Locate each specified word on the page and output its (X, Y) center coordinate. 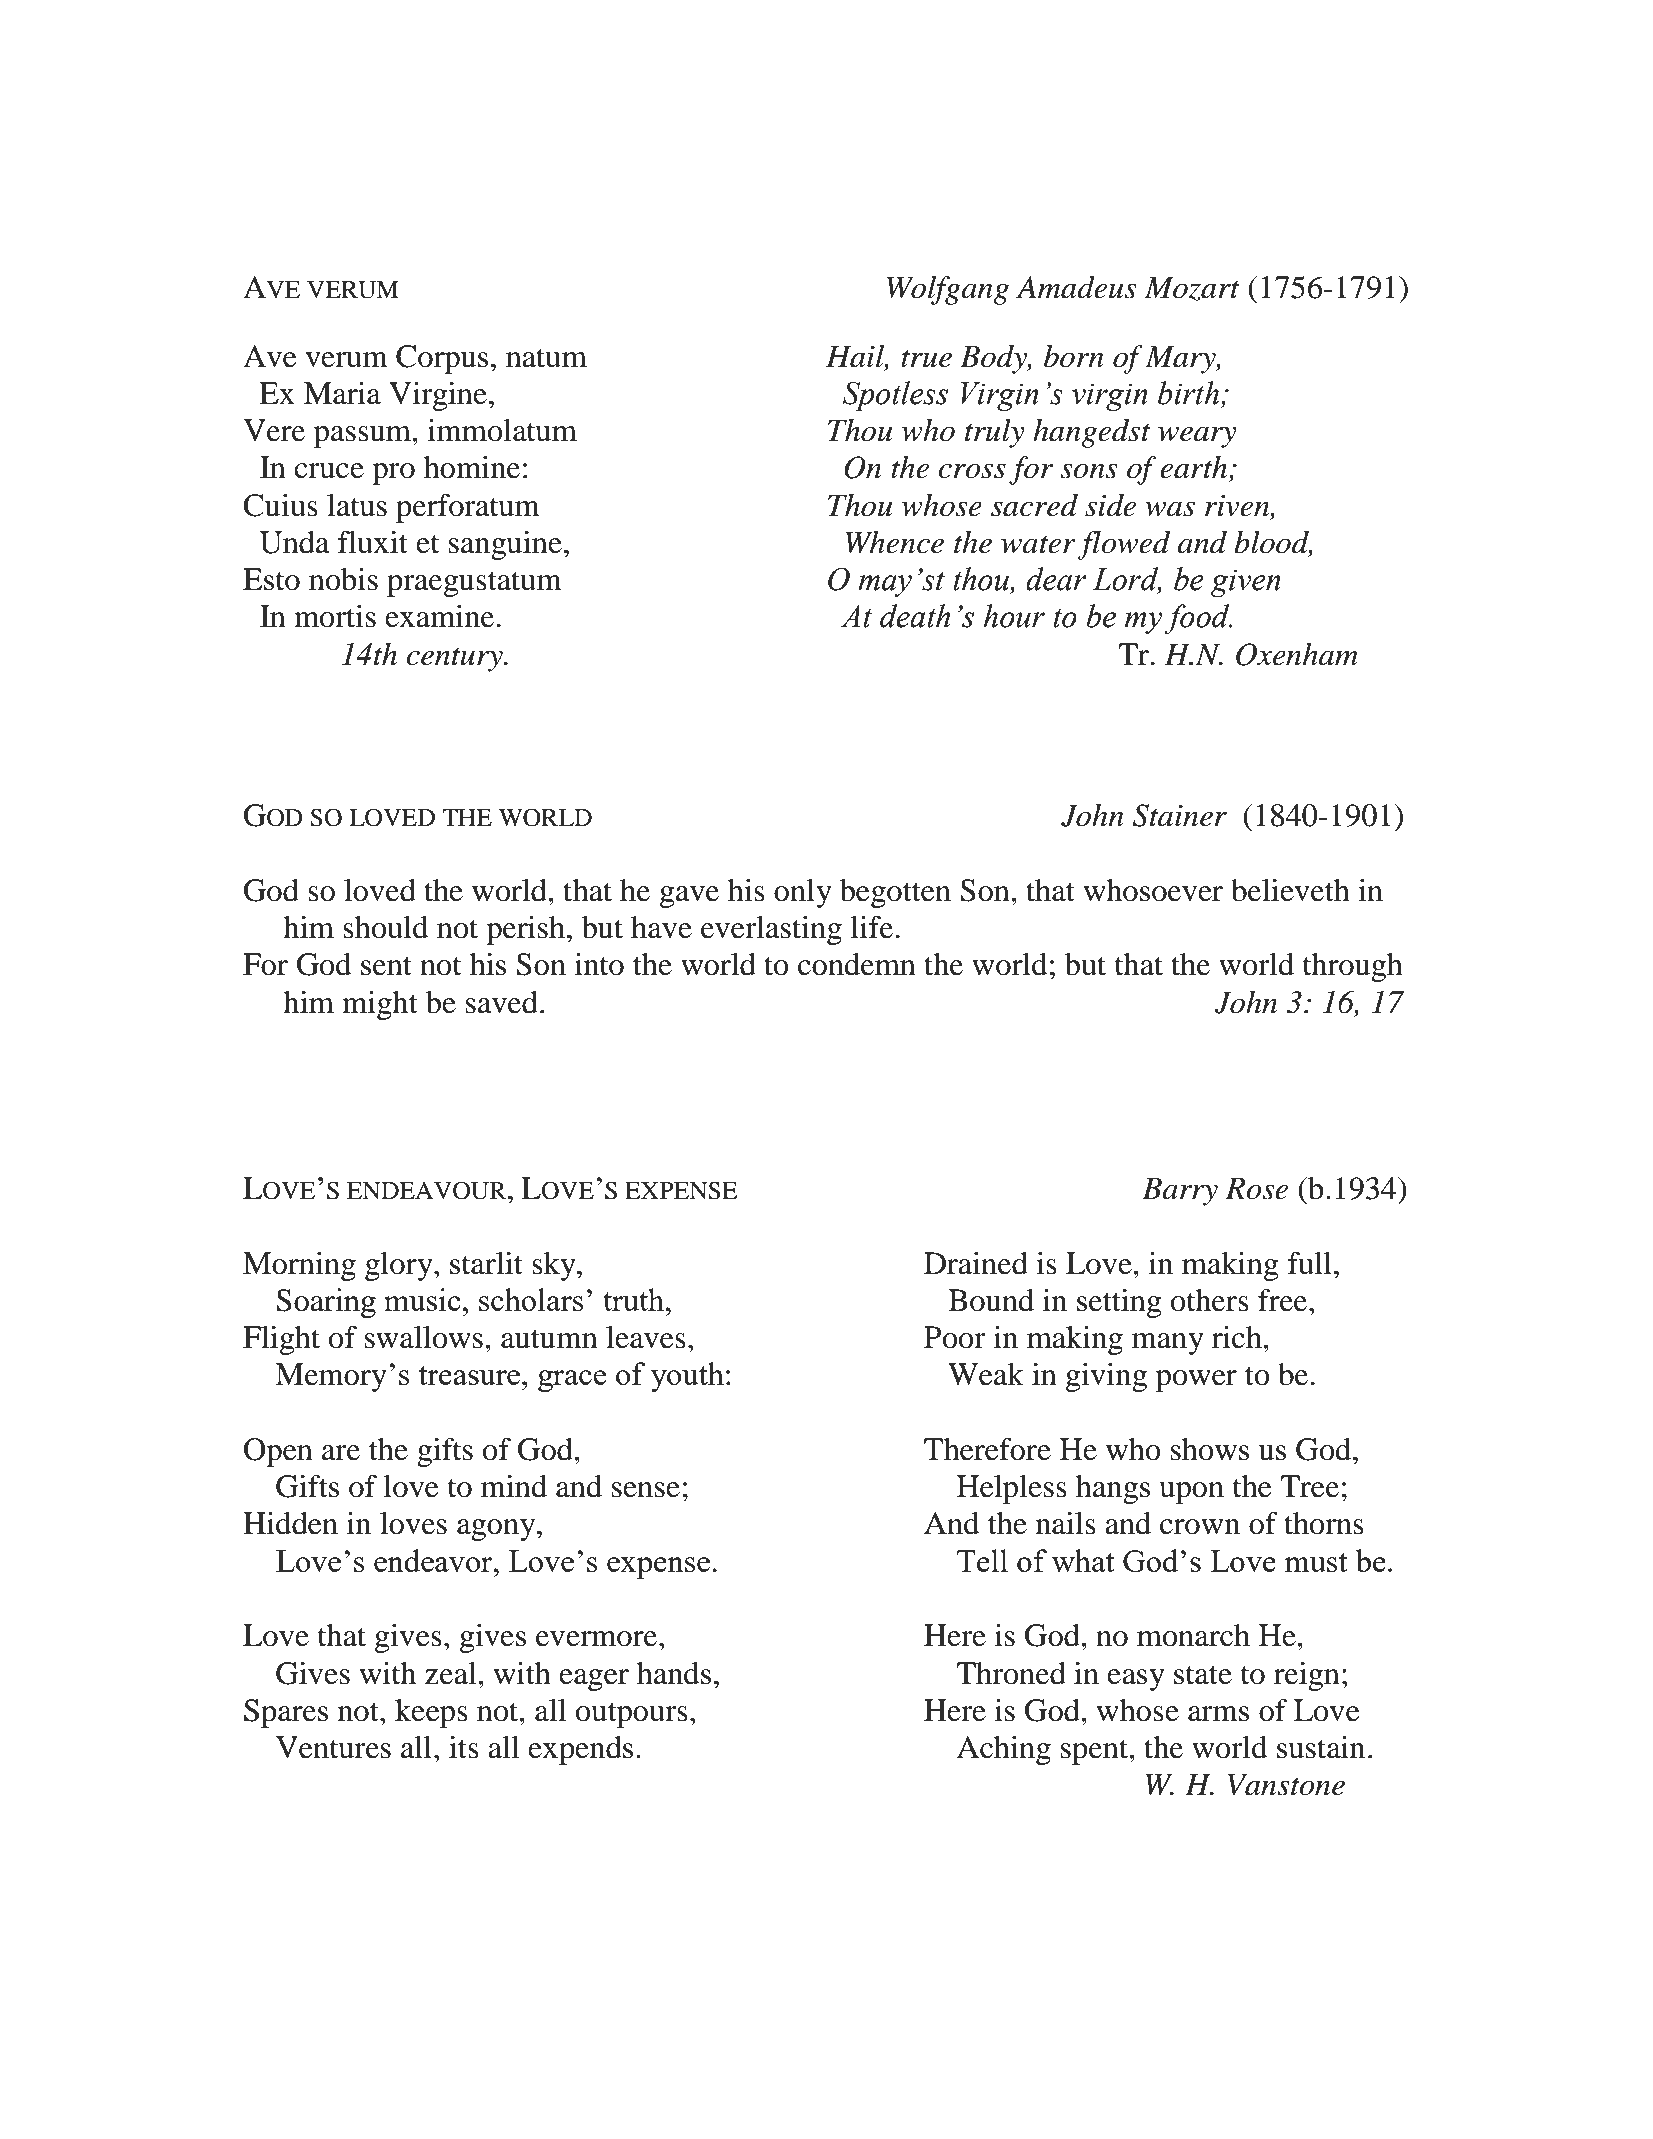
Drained (976, 1263)
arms (1218, 1714)
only (803, 893)
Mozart (1192, 288)
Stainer (1180, 815)
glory (400, 1266)
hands (674, 1673)
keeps (431, 1713)
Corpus (442, 359)
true (926, 358)
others (1210, 1300)
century (456, 659)
